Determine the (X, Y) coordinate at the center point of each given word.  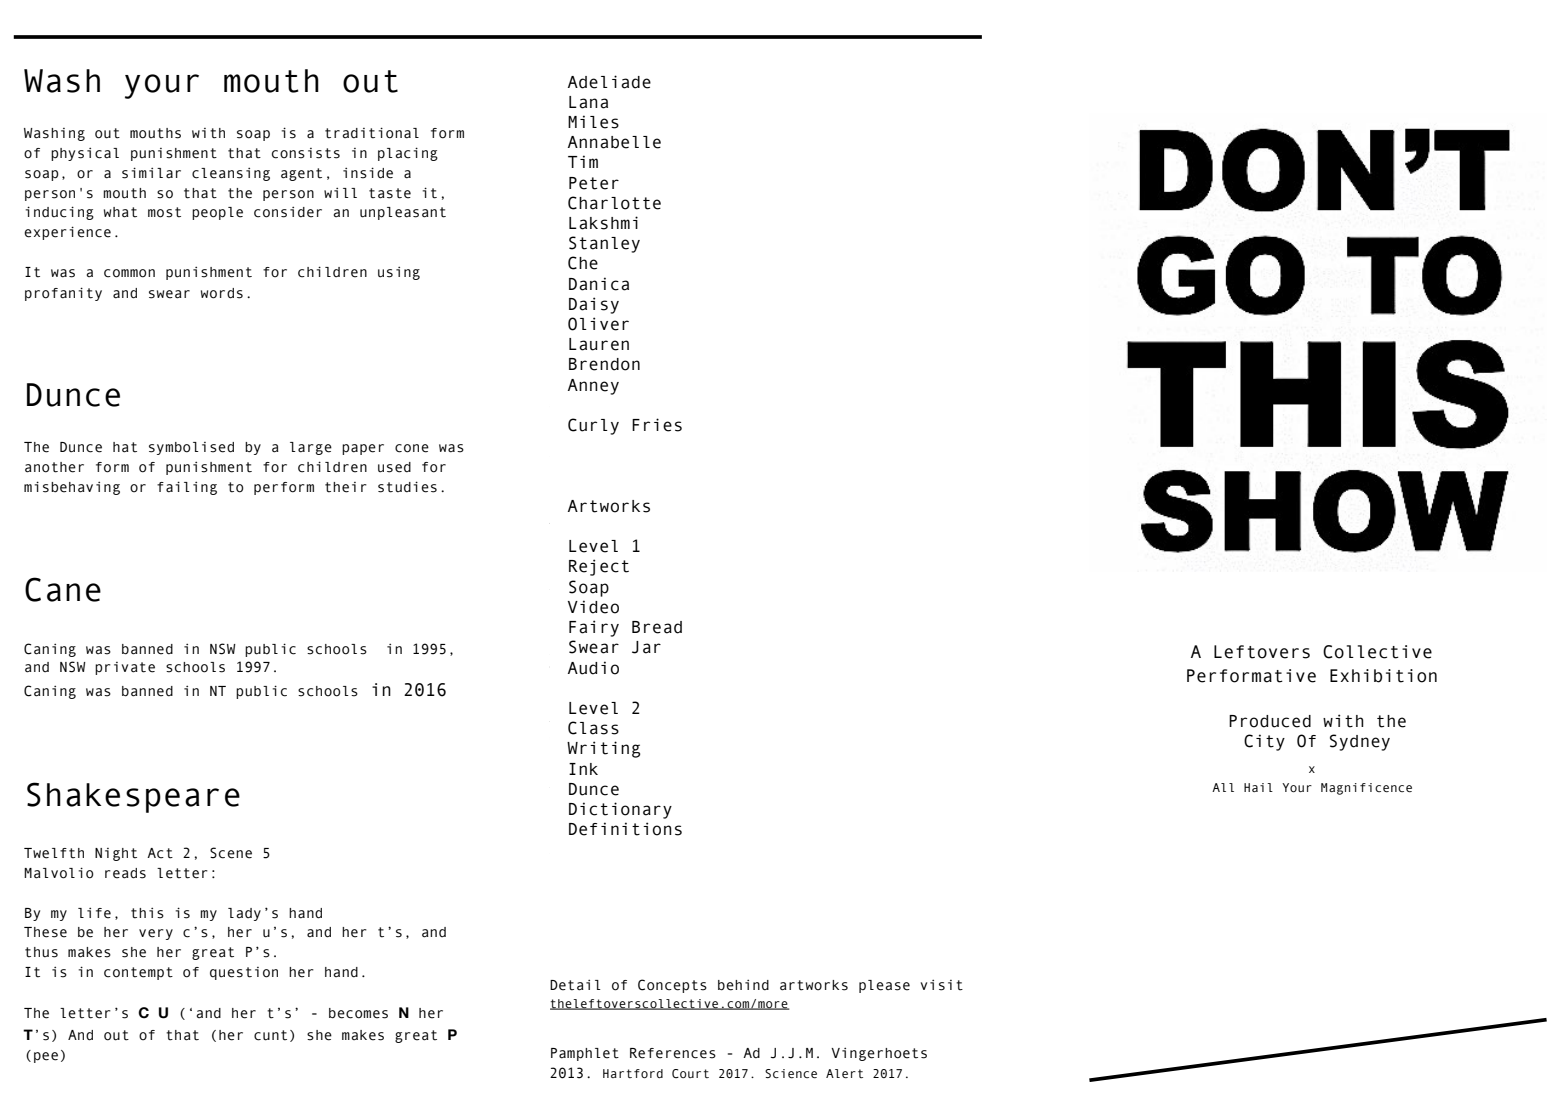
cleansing (231, 174)
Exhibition (1383, 676)
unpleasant (403, 213)
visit (941, 985)
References (673, 1053)
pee (46, 1057)
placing (408, 154)
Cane (63, 589)
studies (407, 487)
